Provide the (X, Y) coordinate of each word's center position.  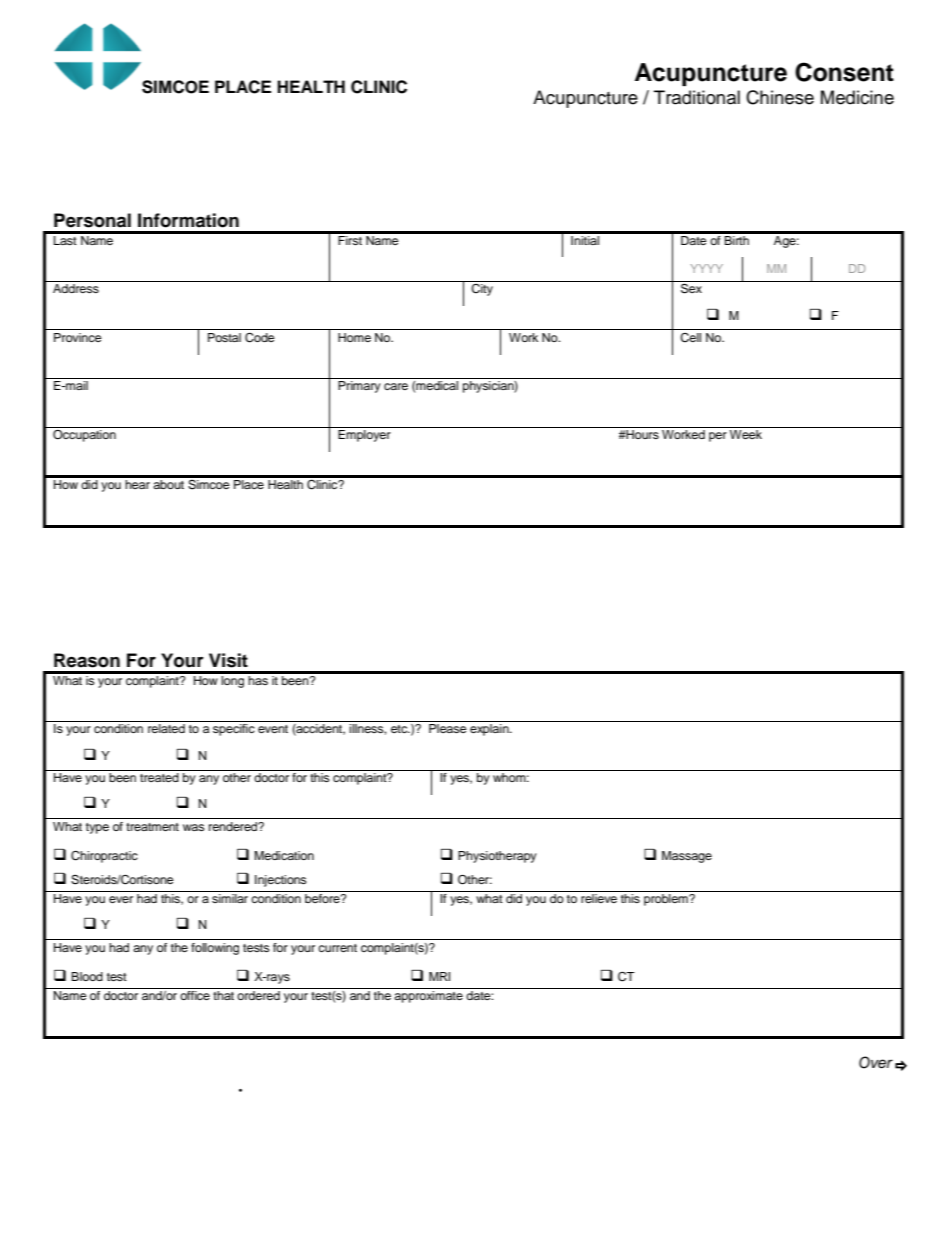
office (195, 995)
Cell (690, 338)
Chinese (780, 97)
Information (188, 220)
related (166, 728)
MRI (439, 976)
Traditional (697, 97)
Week (746, 434)
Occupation (84, 434)
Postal (224, 337)
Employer (364, 436)
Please (448, 728)
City (482, 290)
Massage (687, 857)
